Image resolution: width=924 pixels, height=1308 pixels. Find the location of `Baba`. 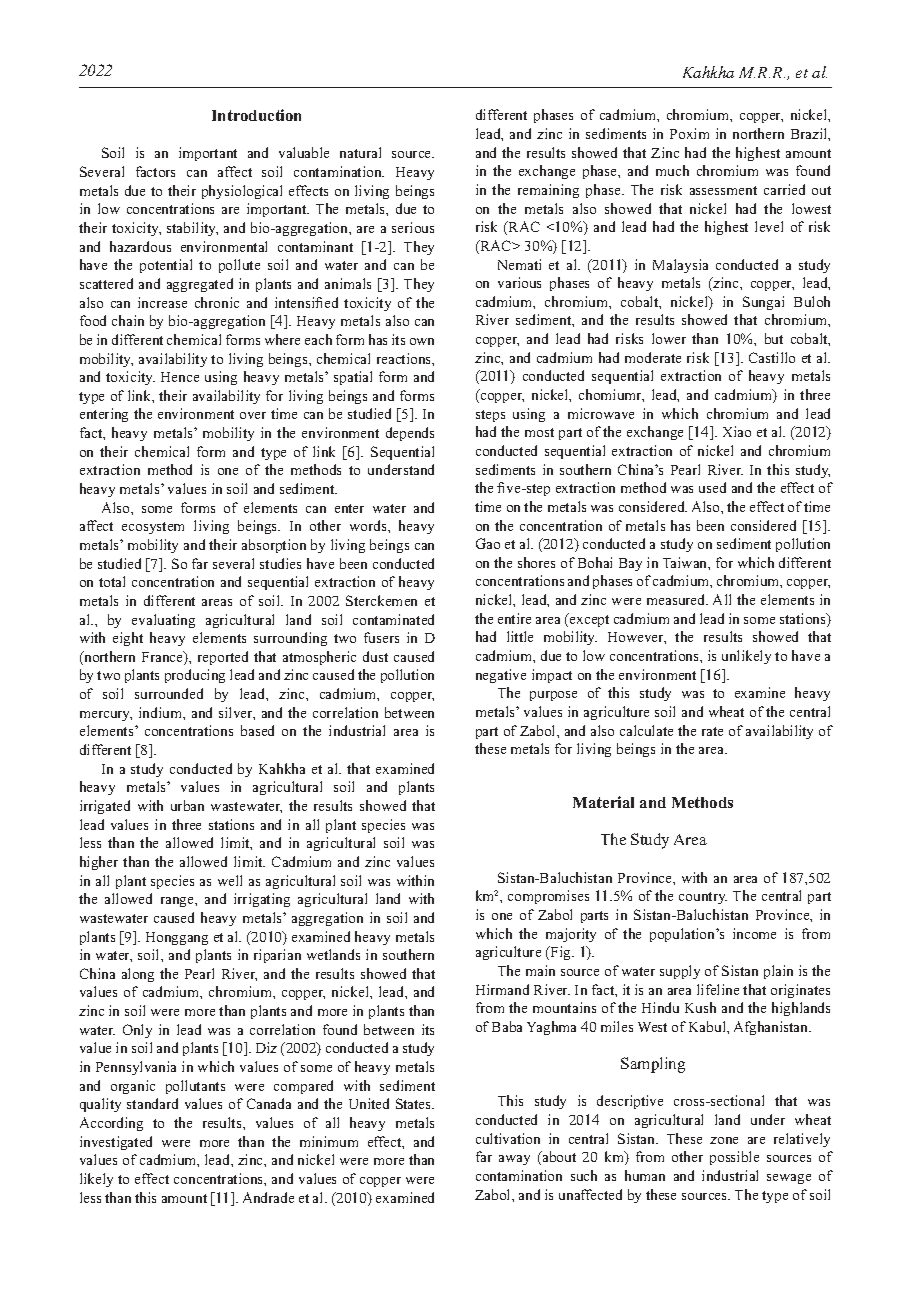

Baba is located at coordinates (507, 1026).
